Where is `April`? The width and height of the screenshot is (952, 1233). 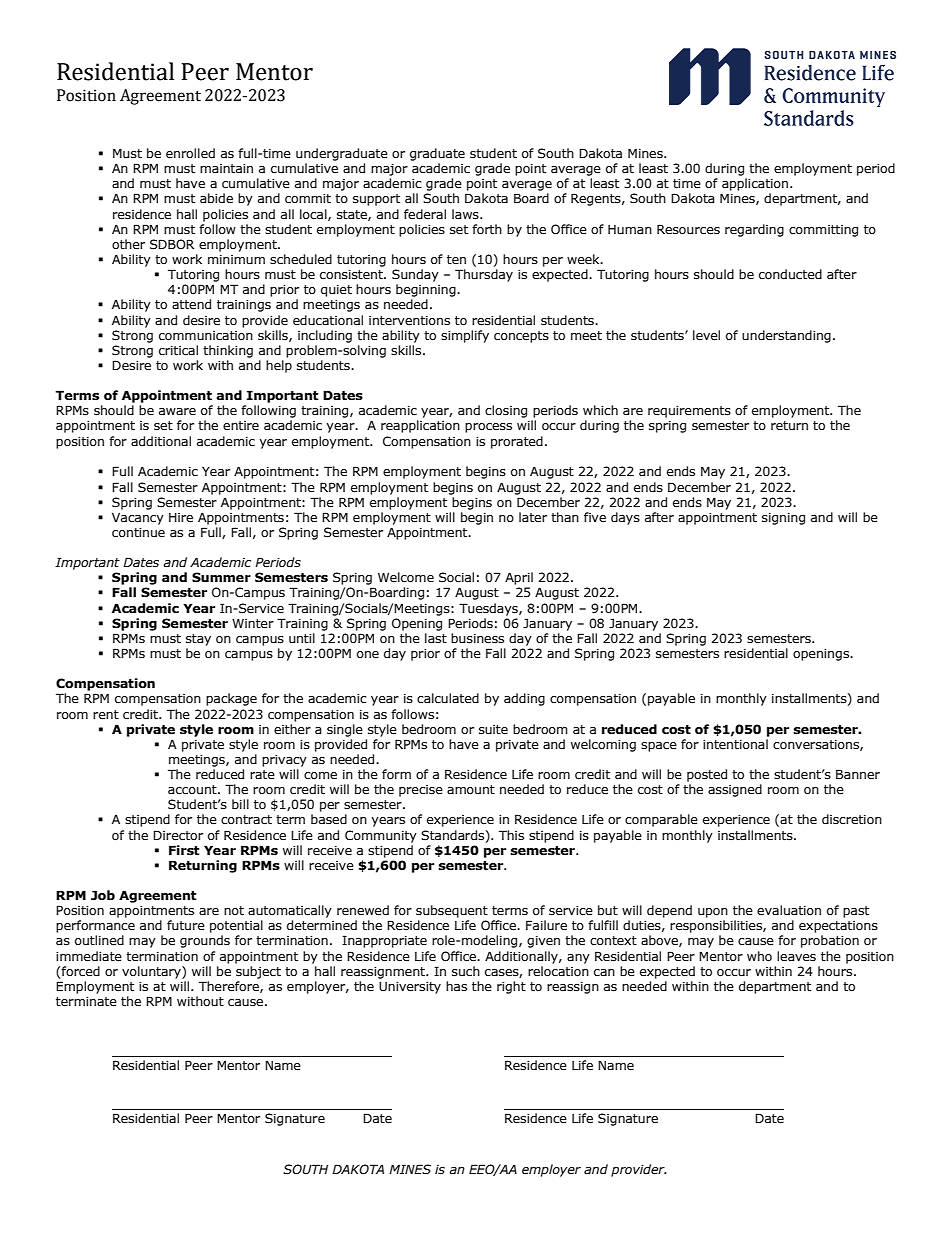
April is located at coordinates (519, 578).
